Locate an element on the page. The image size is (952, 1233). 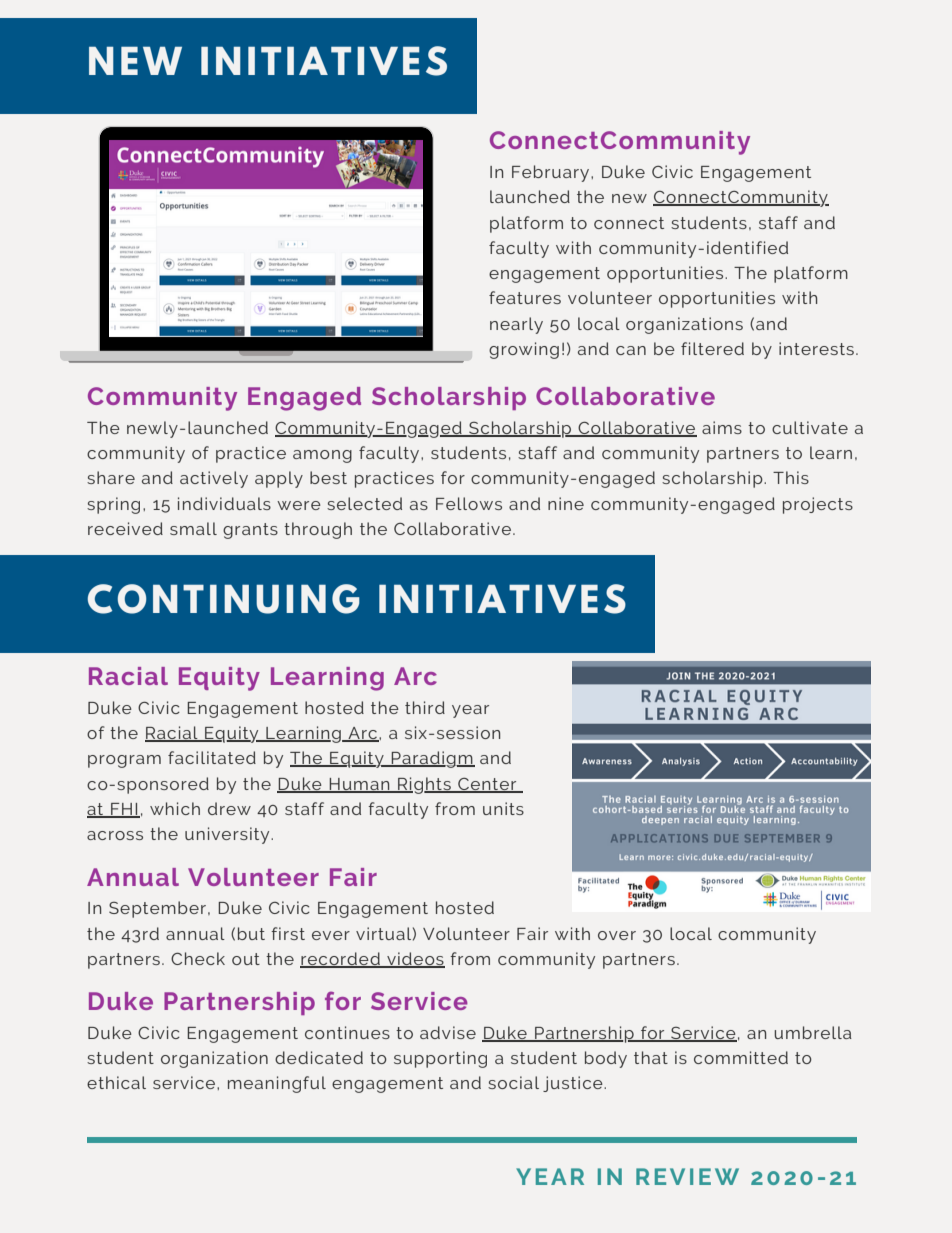
features is located at coordinates (525, 297).
